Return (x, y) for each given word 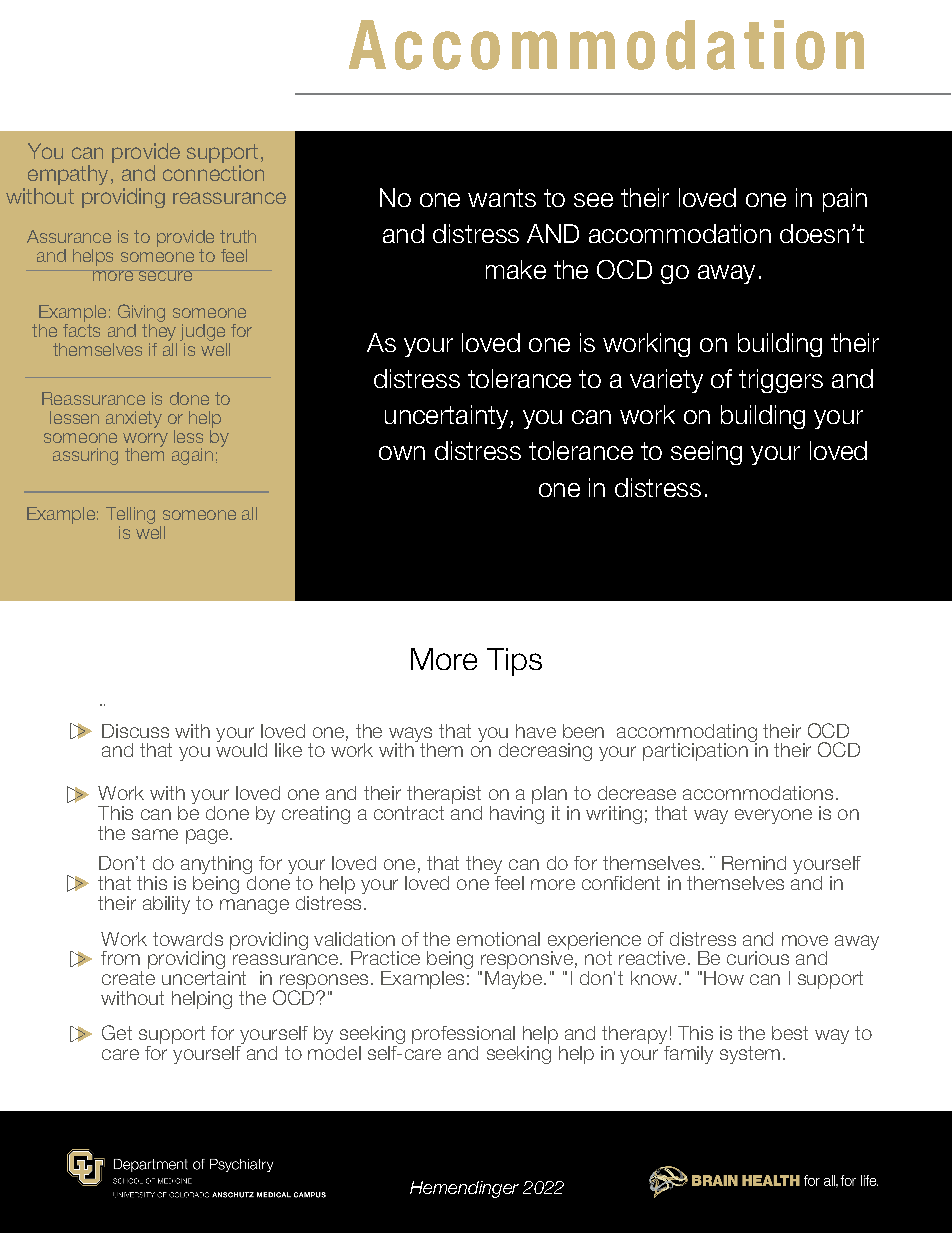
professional (463, 1036)
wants (502, 198)
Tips (514, 662)
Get (117, 1032)
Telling (130, 517)
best (790, 1033)
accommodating (687, 734)
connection (213, 173)
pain (845, 200)
